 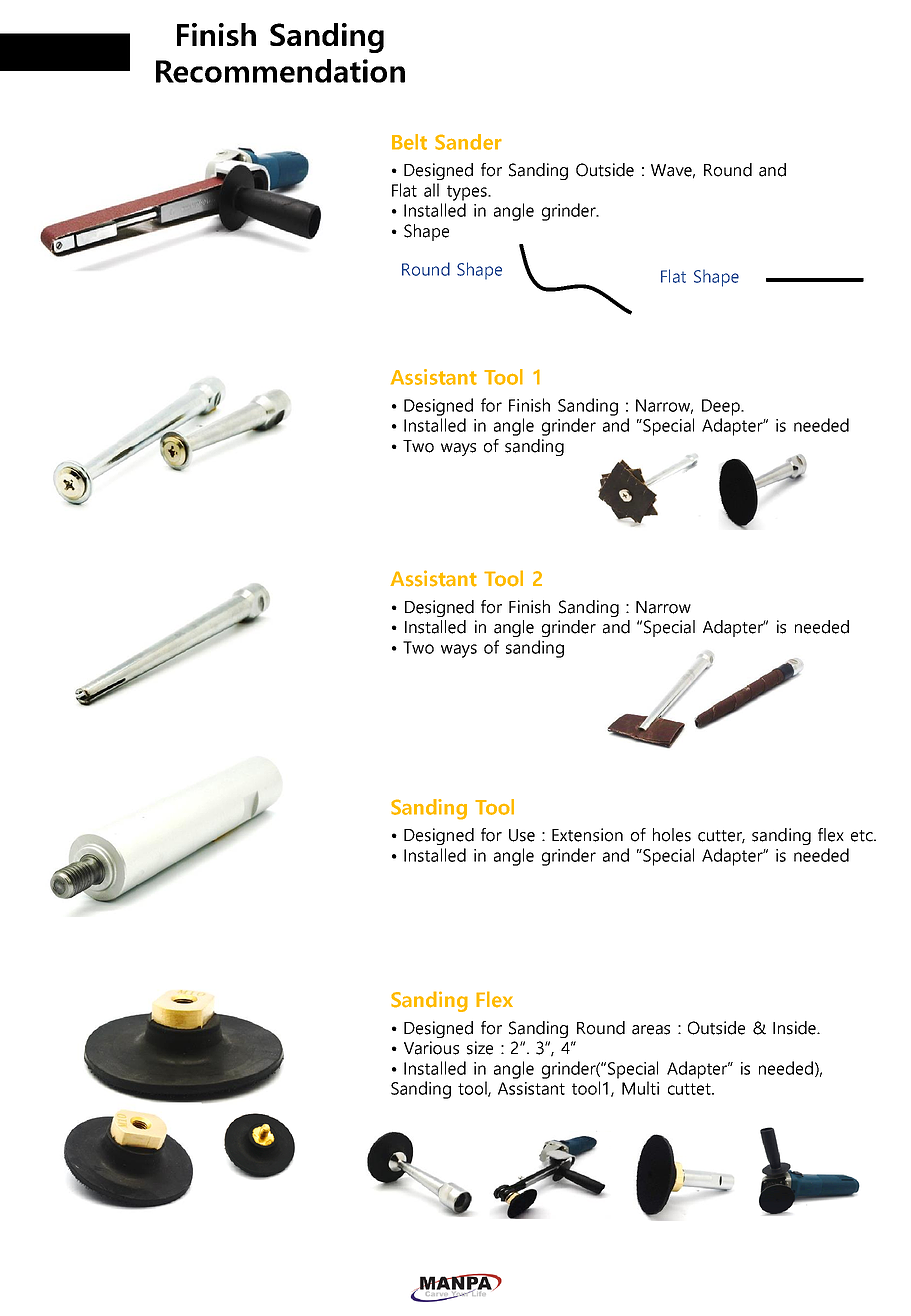 I want to click on Use, so click(x=522, y=835).
